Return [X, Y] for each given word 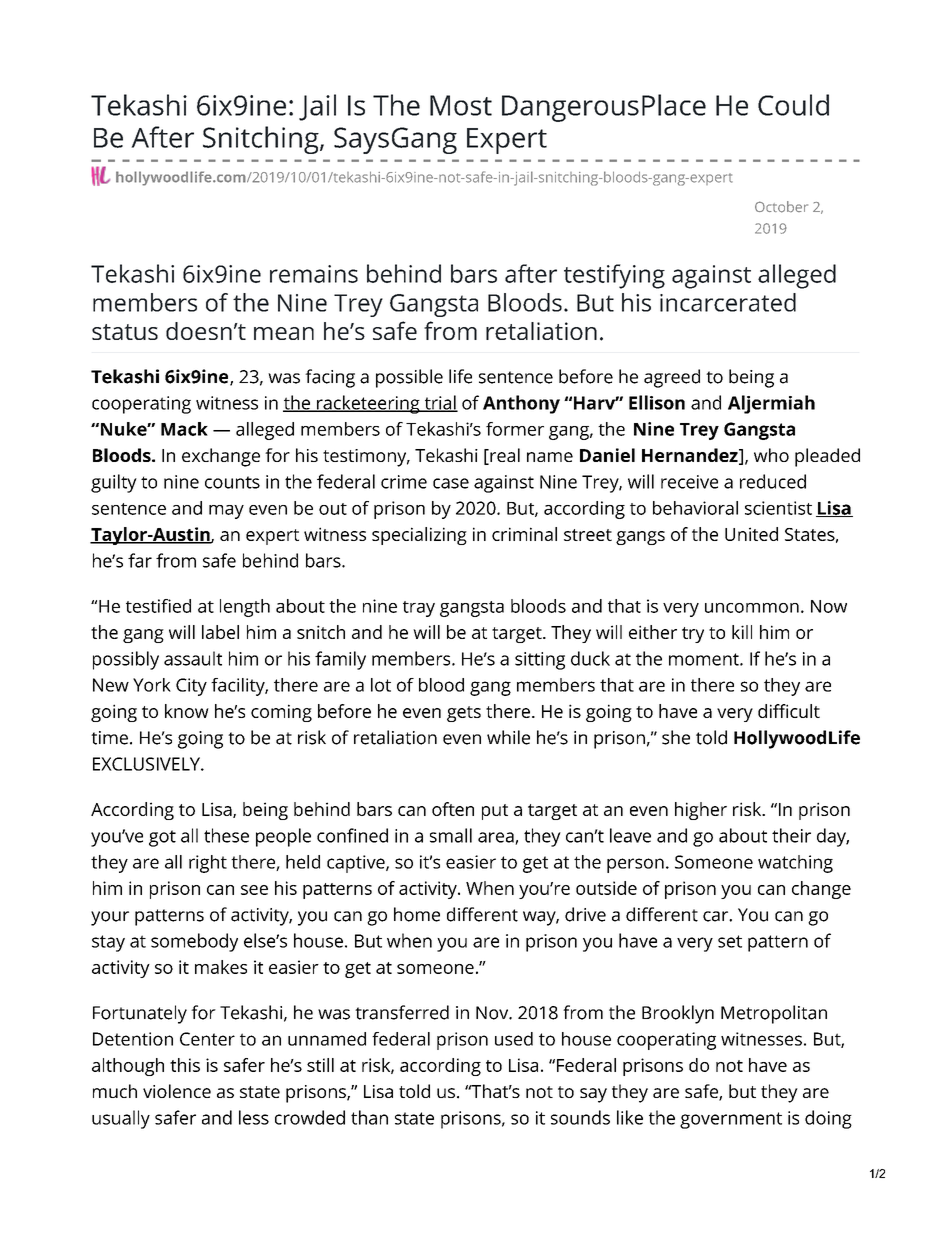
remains [314, 274]
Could [793, 105]
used [514, 1039]
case [451, 483]
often [453, 809]
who [771, 455]
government [731, 1120]
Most [461, 105]
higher [701, 811]
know [187, 711]
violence [177, 1091]
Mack [184, 429]
